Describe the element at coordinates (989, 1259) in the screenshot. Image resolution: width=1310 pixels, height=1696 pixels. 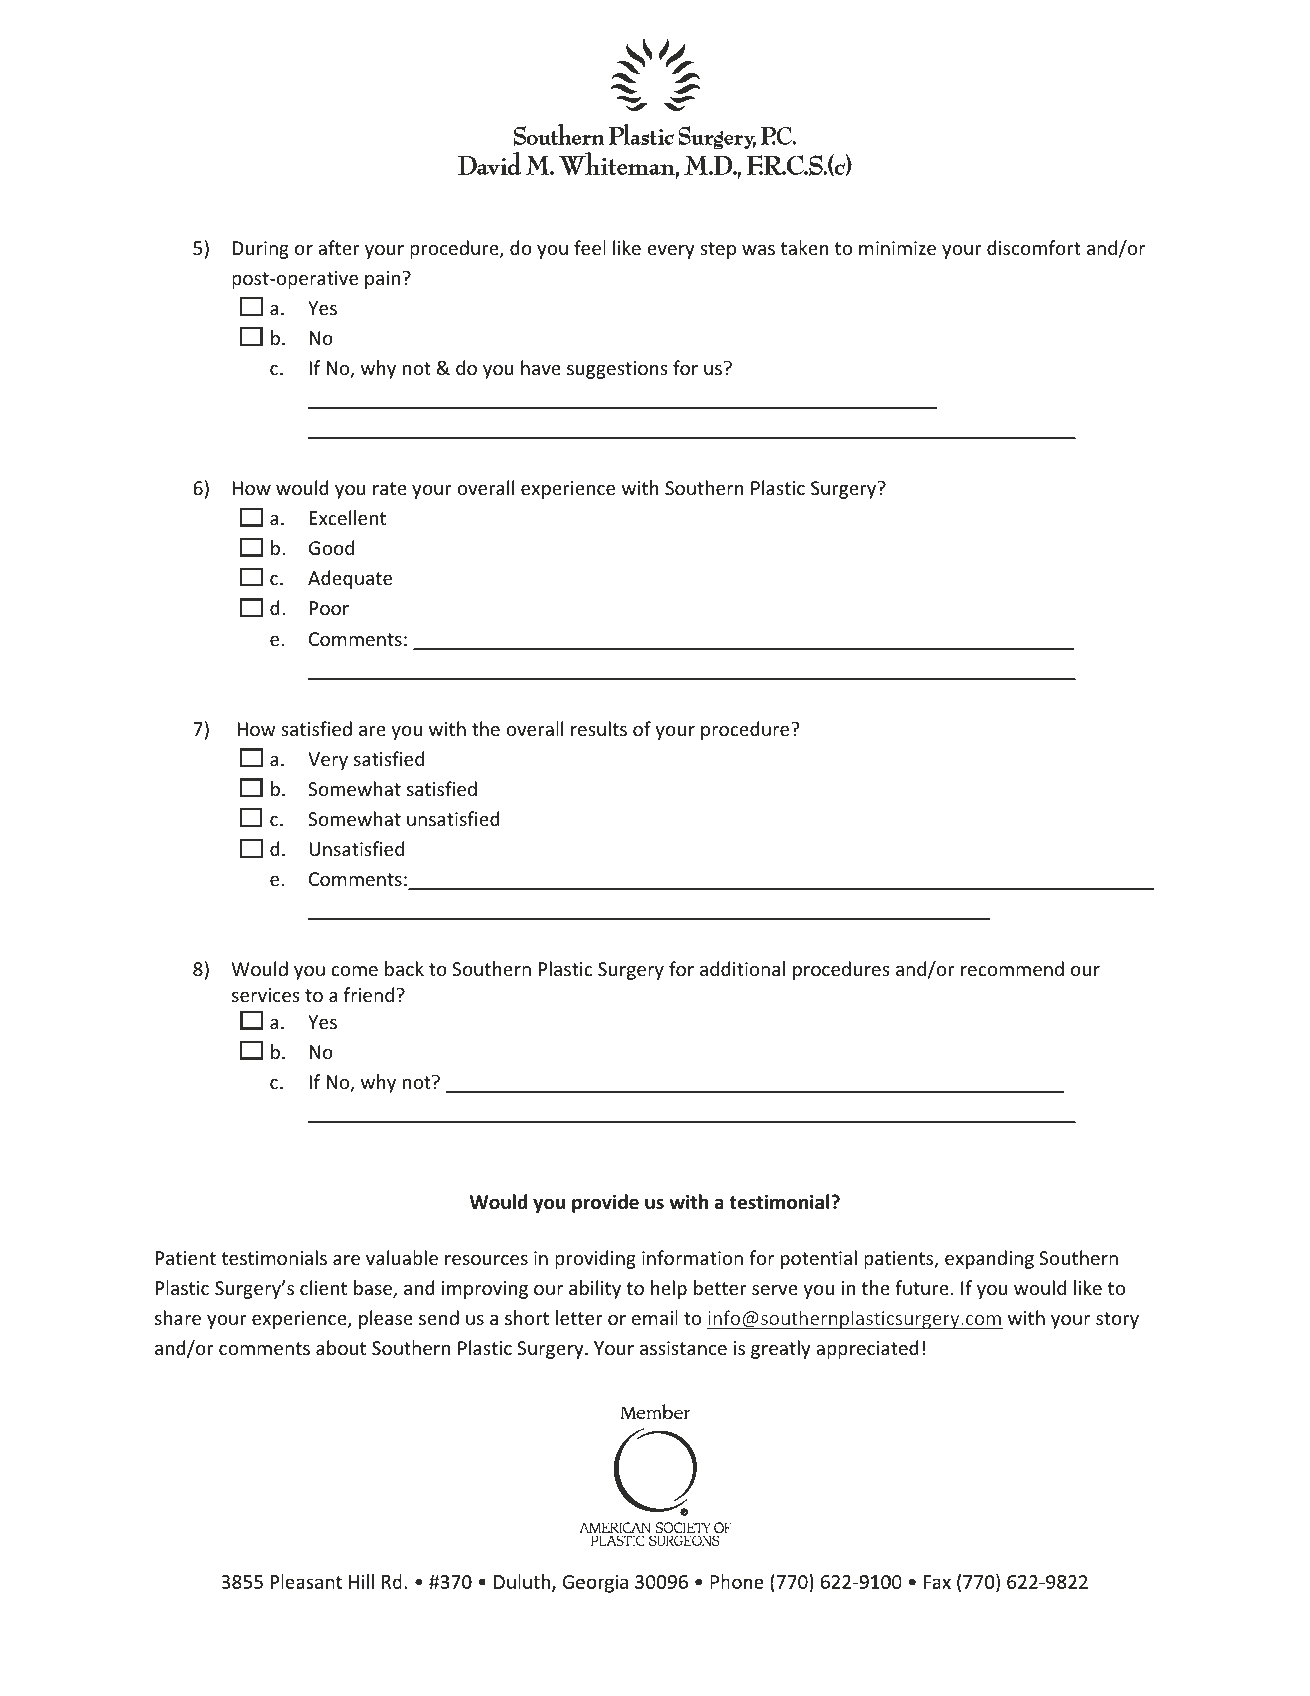
I see `expanding` at that location.
